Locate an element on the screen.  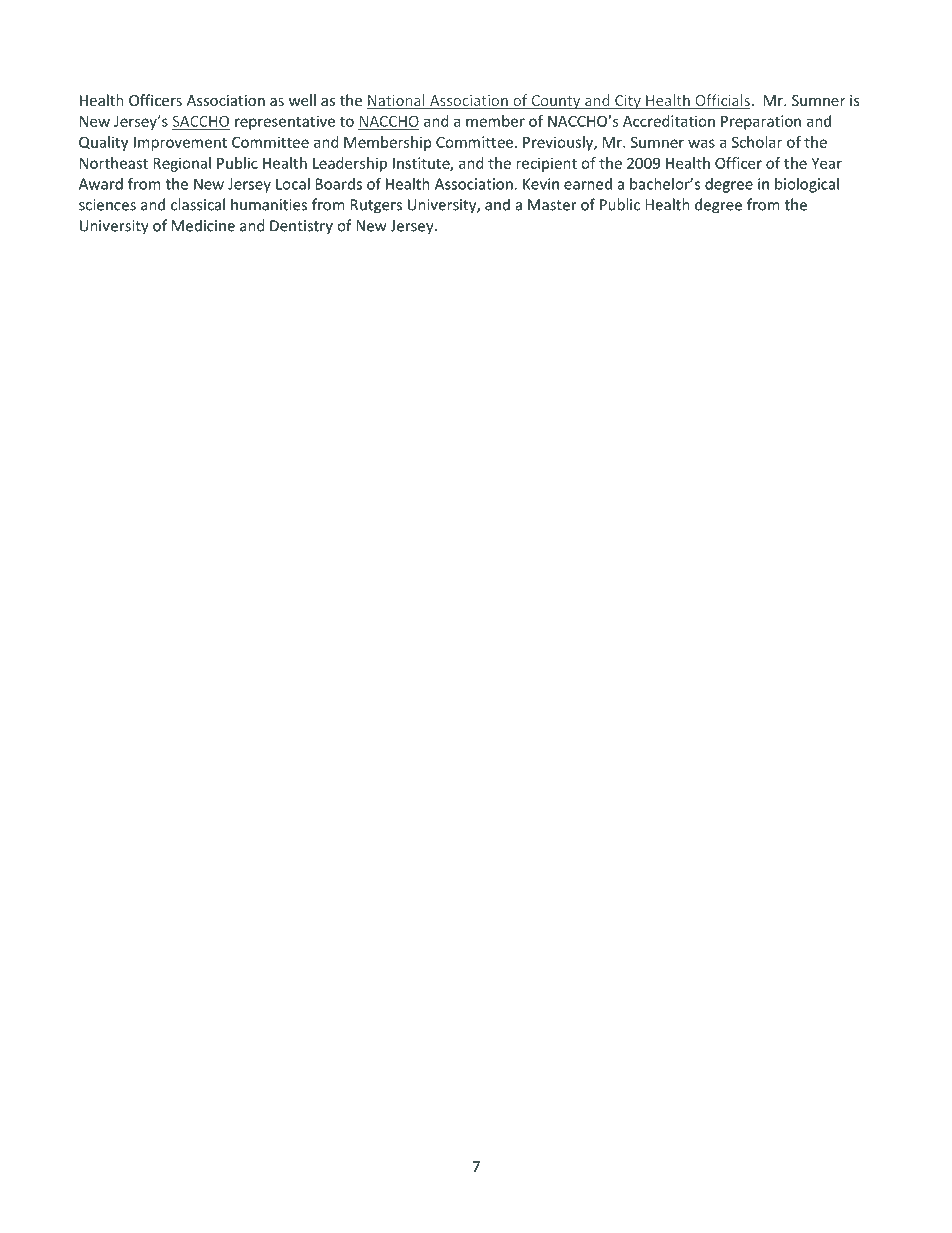
well is located at coordinates (302, 100).
